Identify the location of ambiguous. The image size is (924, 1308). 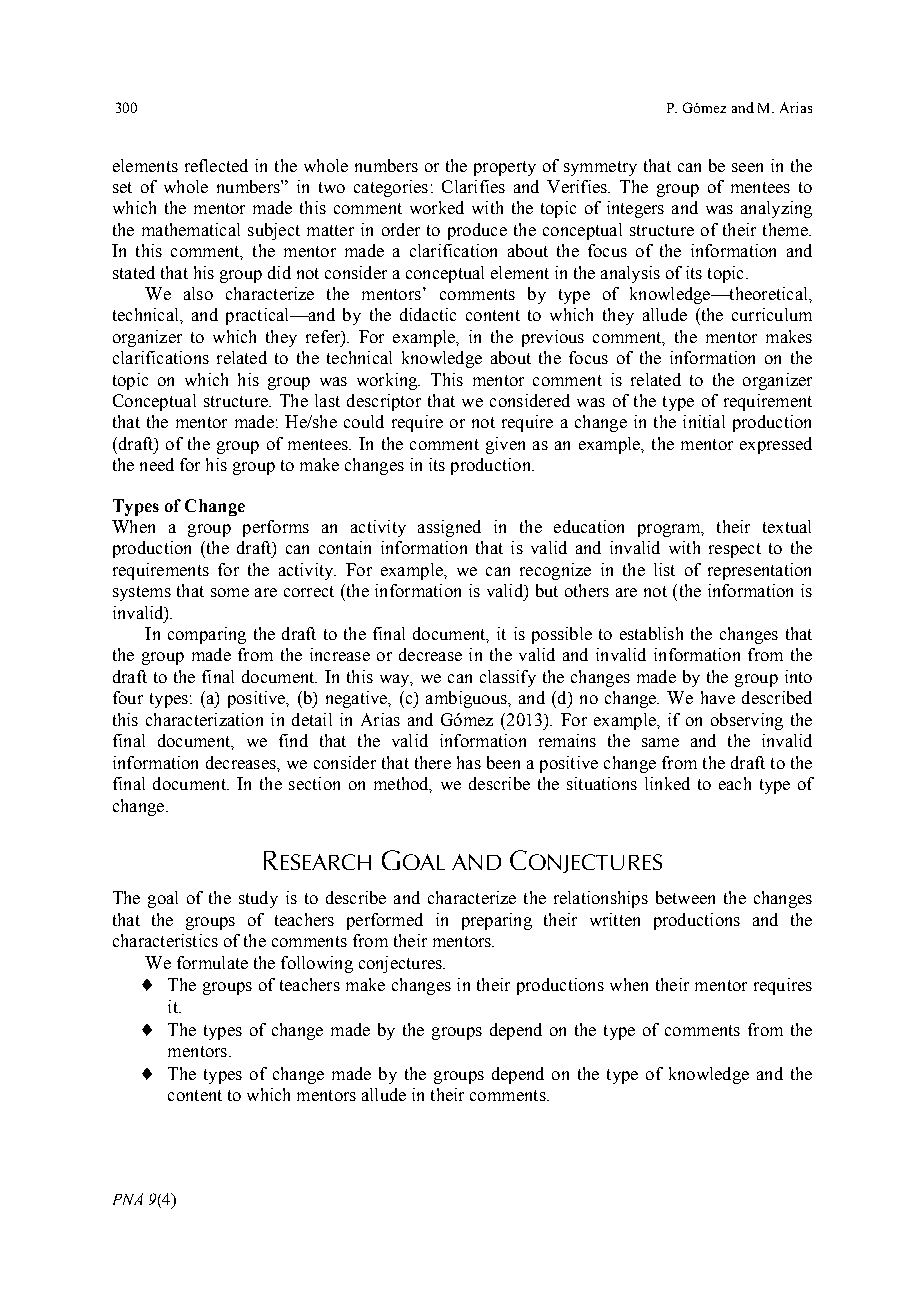
(467, 699).
